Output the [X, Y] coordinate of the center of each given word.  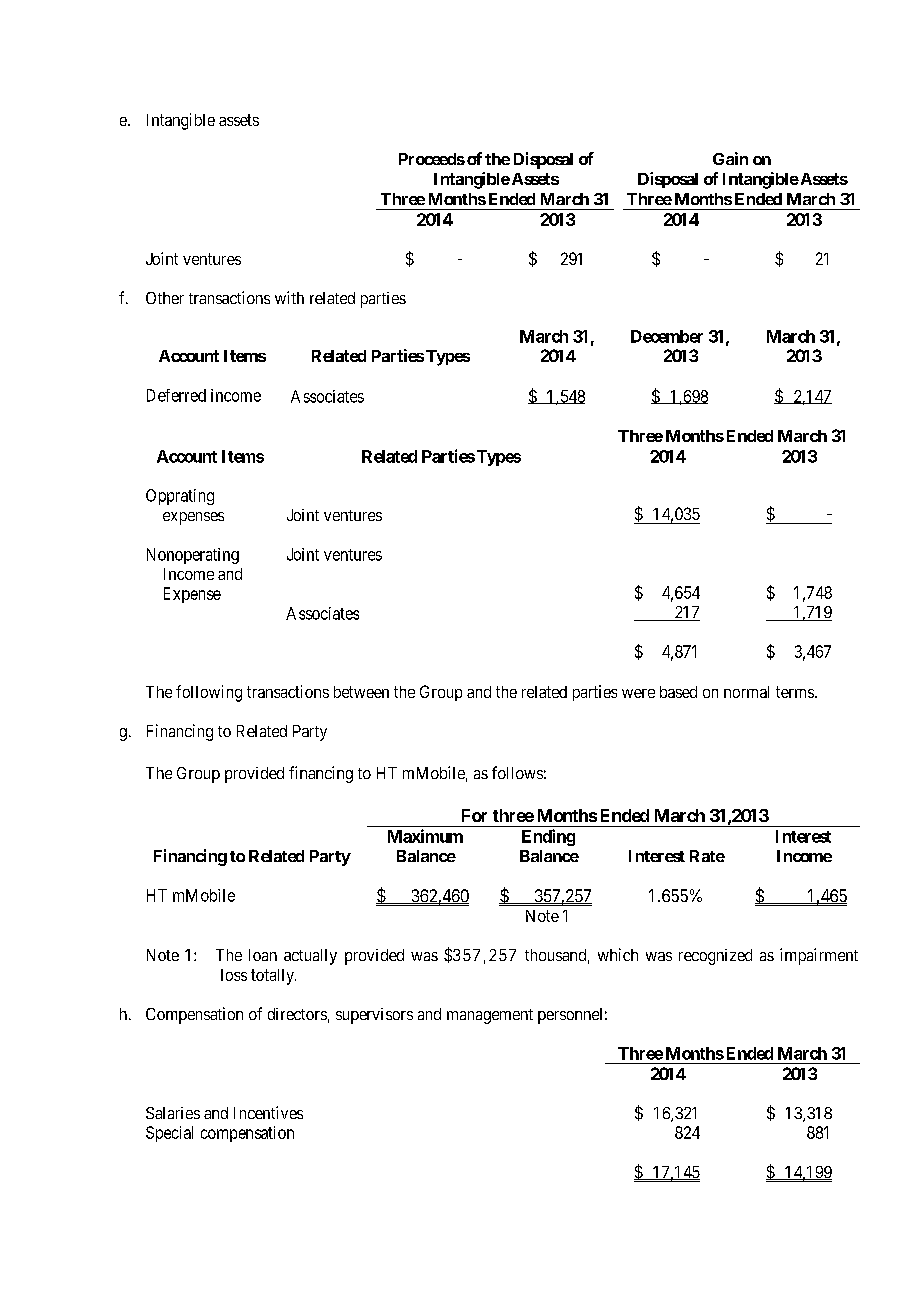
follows [517, 772]
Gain [730, 158]
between [361, 692]
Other [165, 298]
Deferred [176, 395]
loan [263, 955]
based [678, 692]
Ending [548, 837]
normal [746, 692]
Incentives [268, 1112]
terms [795, 692]
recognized [715, 957]
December [667, 336]
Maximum [425, 836]
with [289, 297]
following [209, 693]
